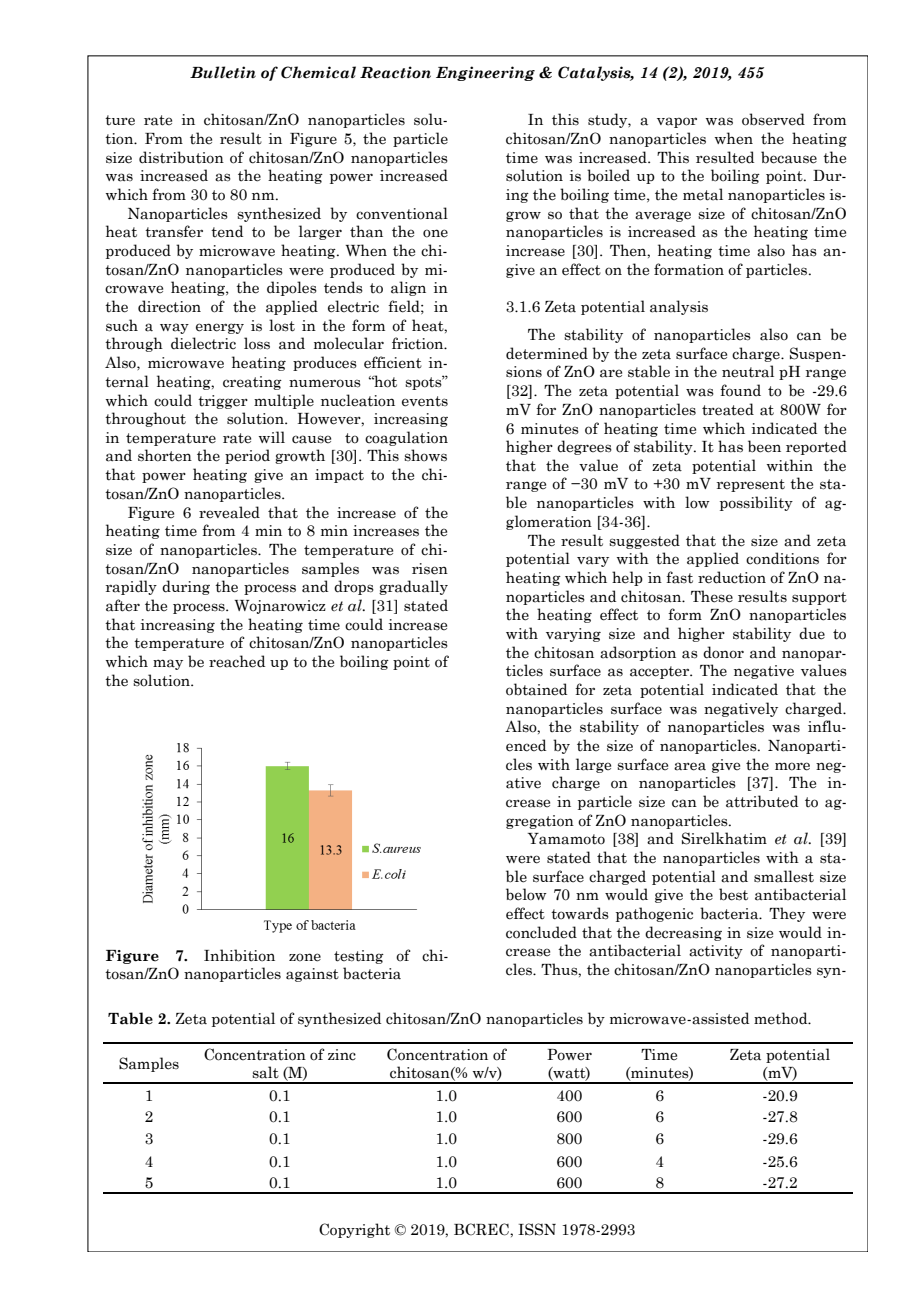  What do you see at coordinates (354, 1230) in the screenshot?
I see `Copyright` at bounding box center [354, 1230].
